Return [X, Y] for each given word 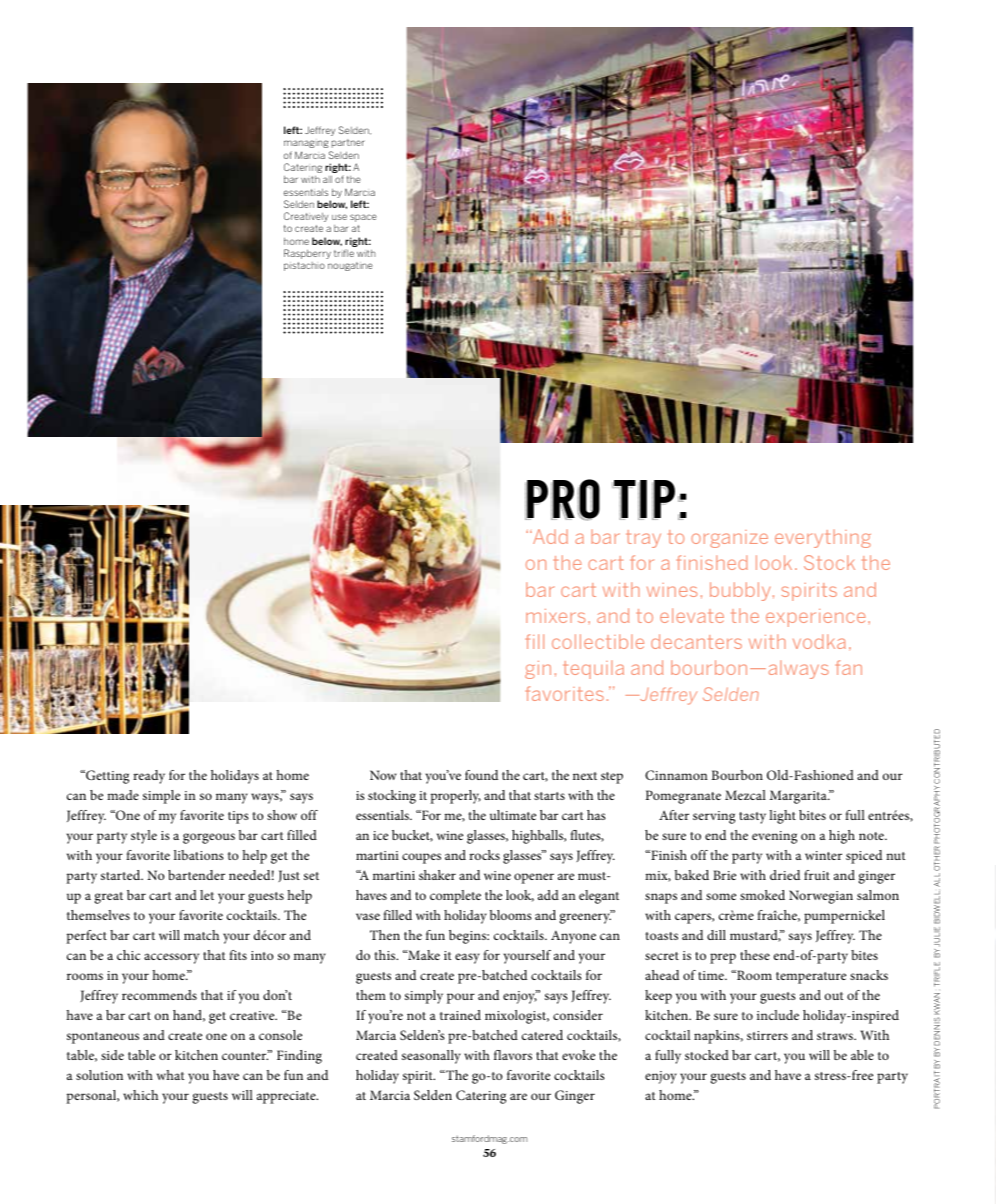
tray [643, 539]
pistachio [304, 266]
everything [823, 539]
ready [149, 777]
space [363, 218]
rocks [484, 855]
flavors [513, 1055]
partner [348, 143]
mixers [555, 616]
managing [306, 144]
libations [199, 855]
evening [774, 837]
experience [816, 618]
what [171, 1075]
